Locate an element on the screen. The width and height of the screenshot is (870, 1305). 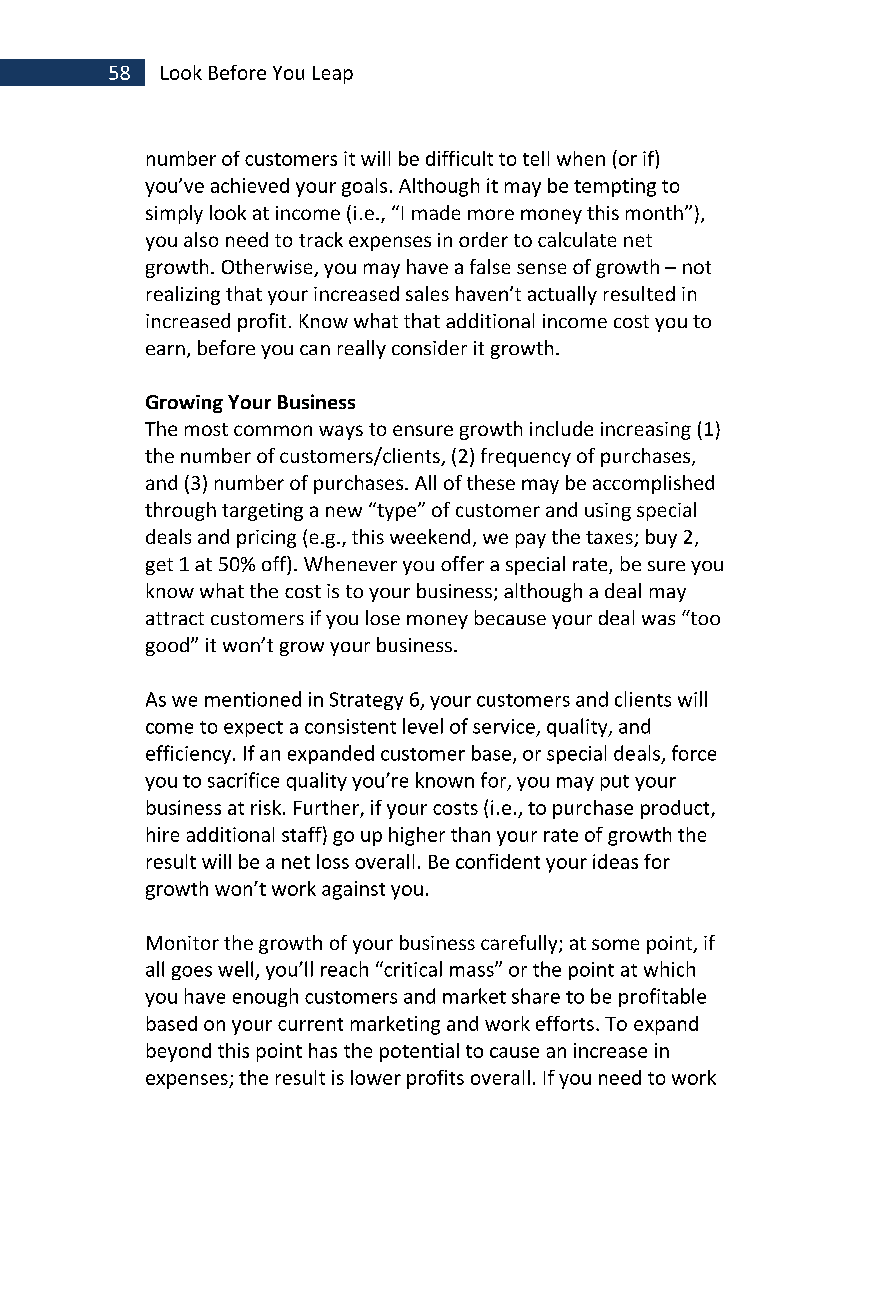
expect is located at coordinates (253, 729).
